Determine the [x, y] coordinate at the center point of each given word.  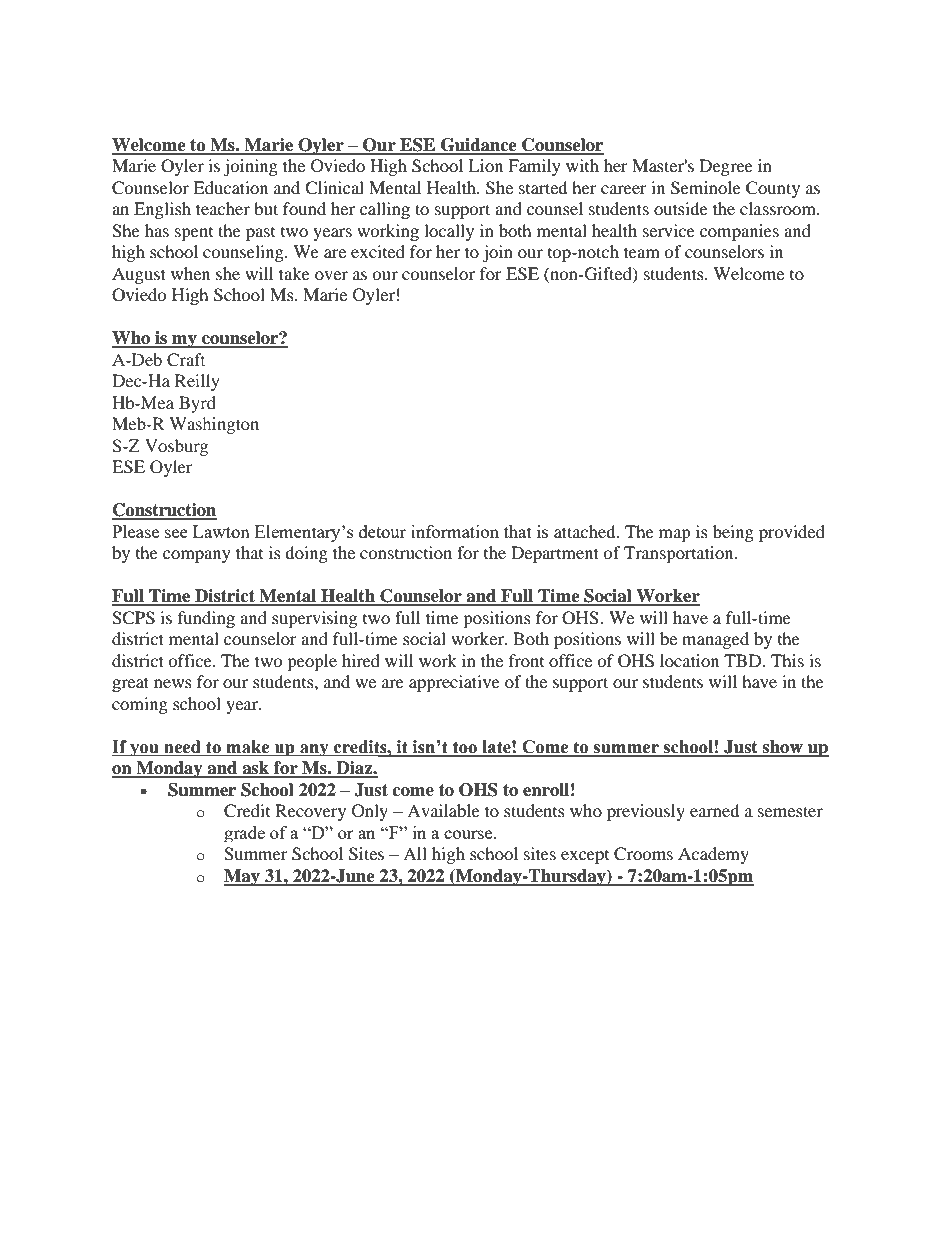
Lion [485, 165]
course [469, 834]
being [733, 533]
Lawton [221, 531]
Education [230, 187]
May [243, 877]
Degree [726, 167]
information [455, 531]
